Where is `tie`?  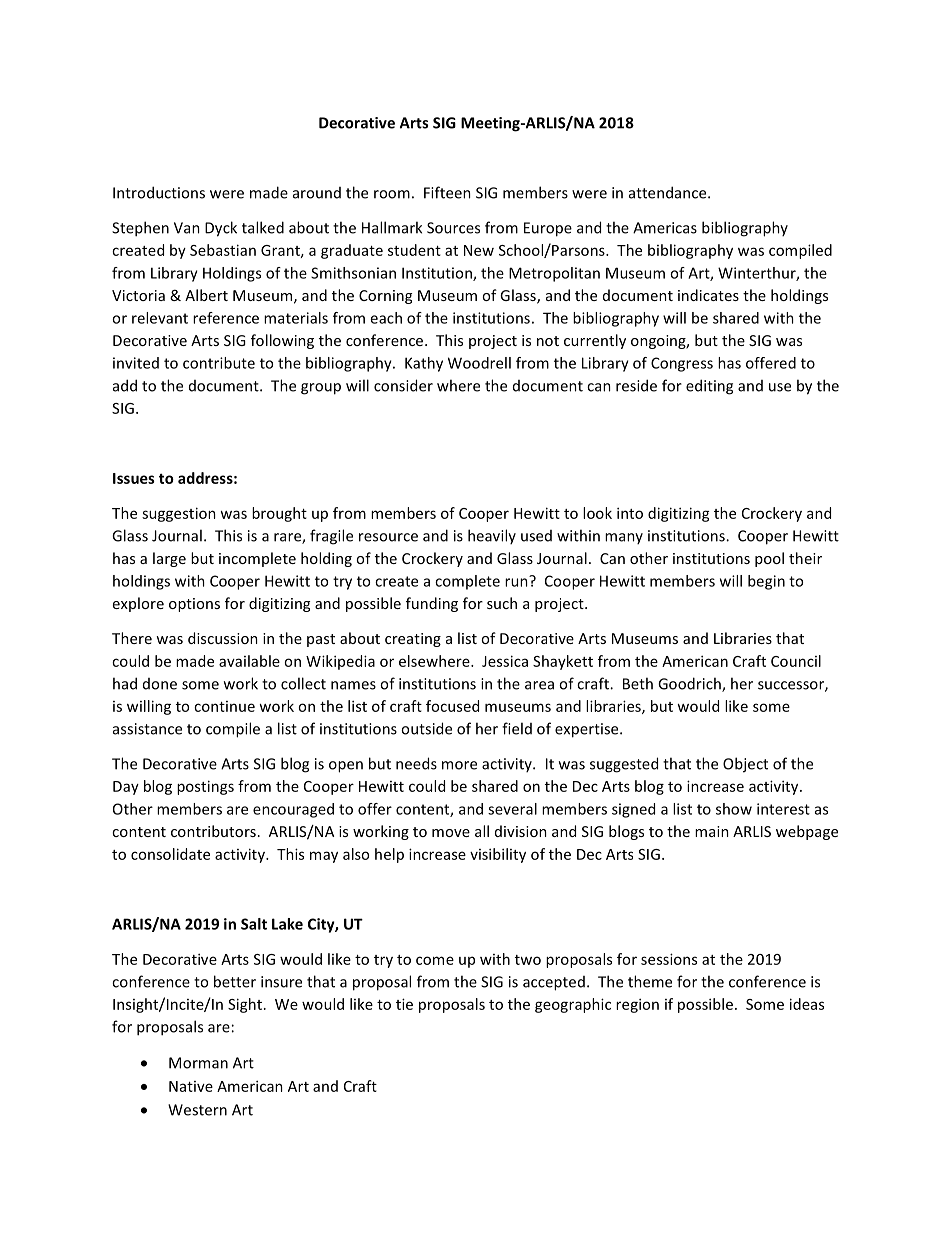 tie is located at coordinates (404, 1004).
